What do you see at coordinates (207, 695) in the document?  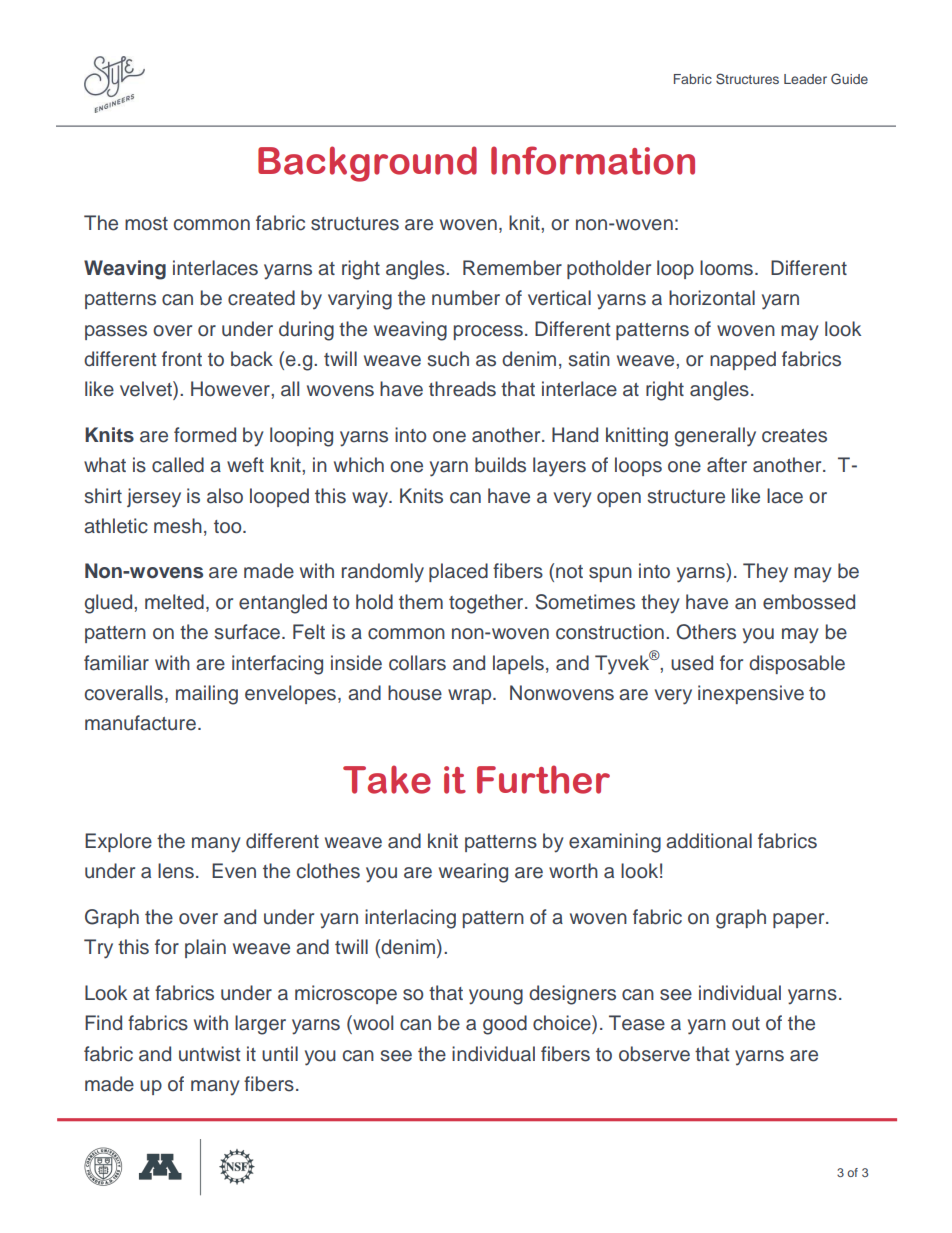 I see `mailing` at bounding box center [207, 695].
